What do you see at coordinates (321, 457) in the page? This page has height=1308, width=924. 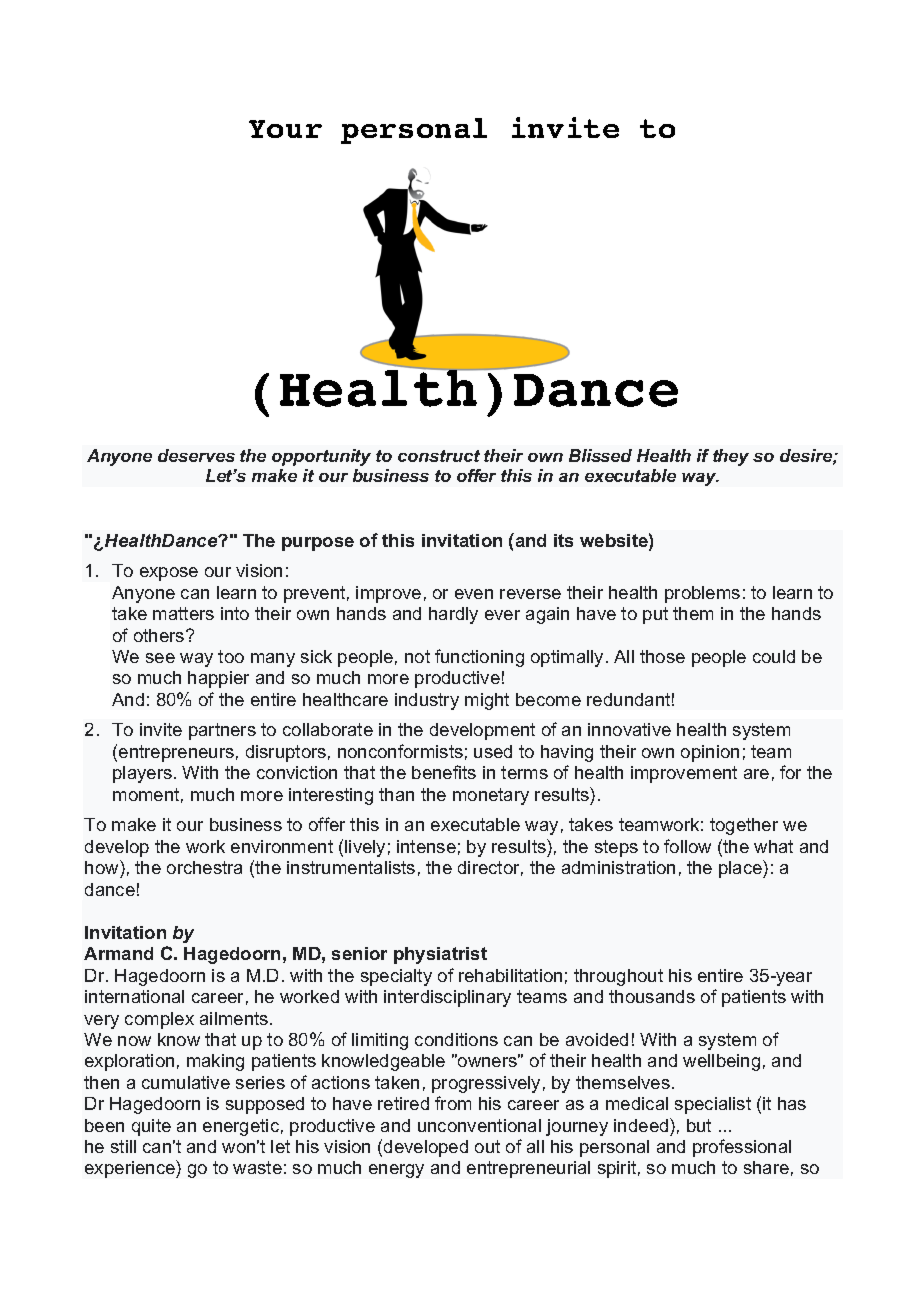 I see `opportunity` at bounding box center [321, 457].
